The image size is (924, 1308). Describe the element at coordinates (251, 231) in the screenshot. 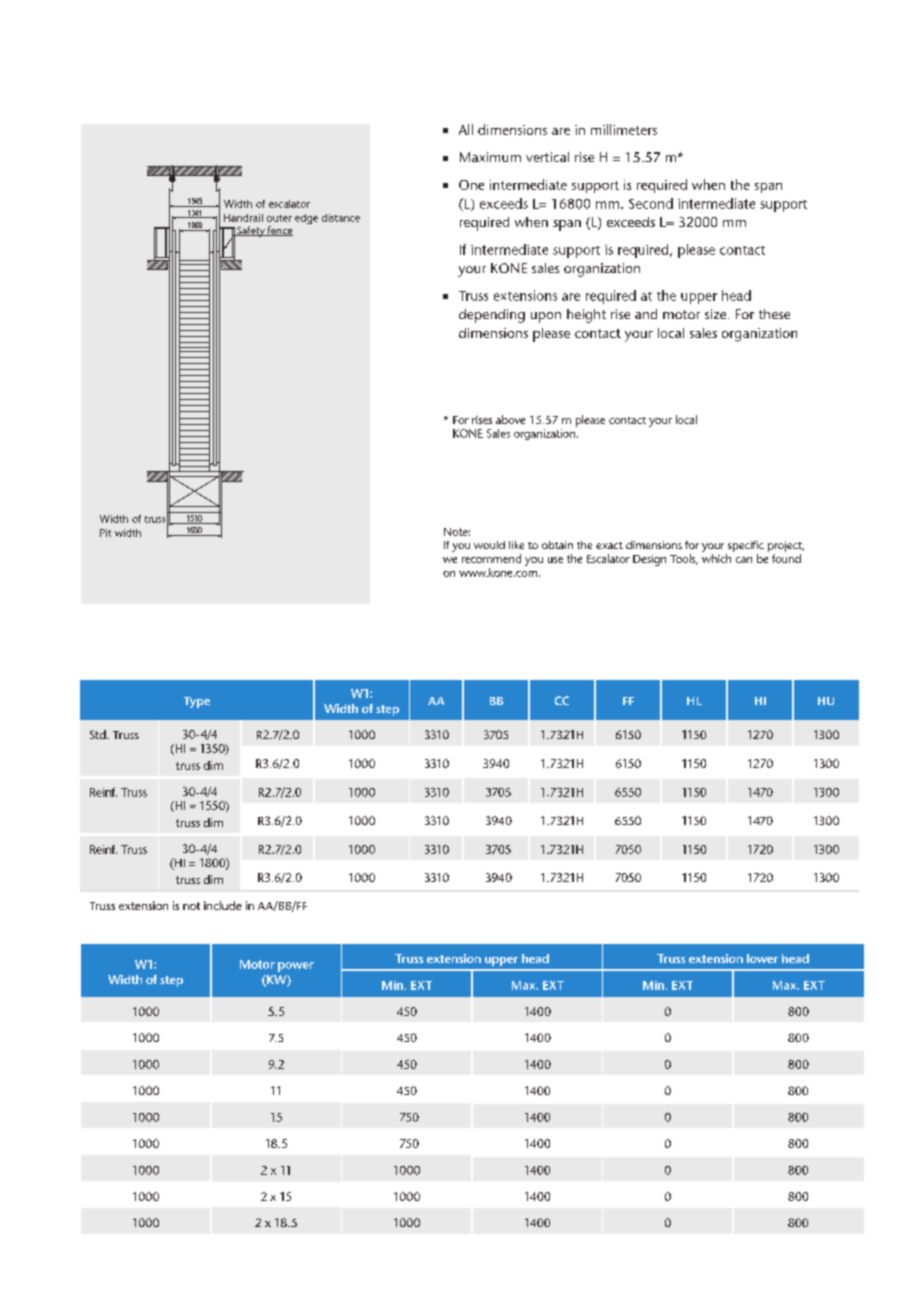

I see `Safety` at that location.
